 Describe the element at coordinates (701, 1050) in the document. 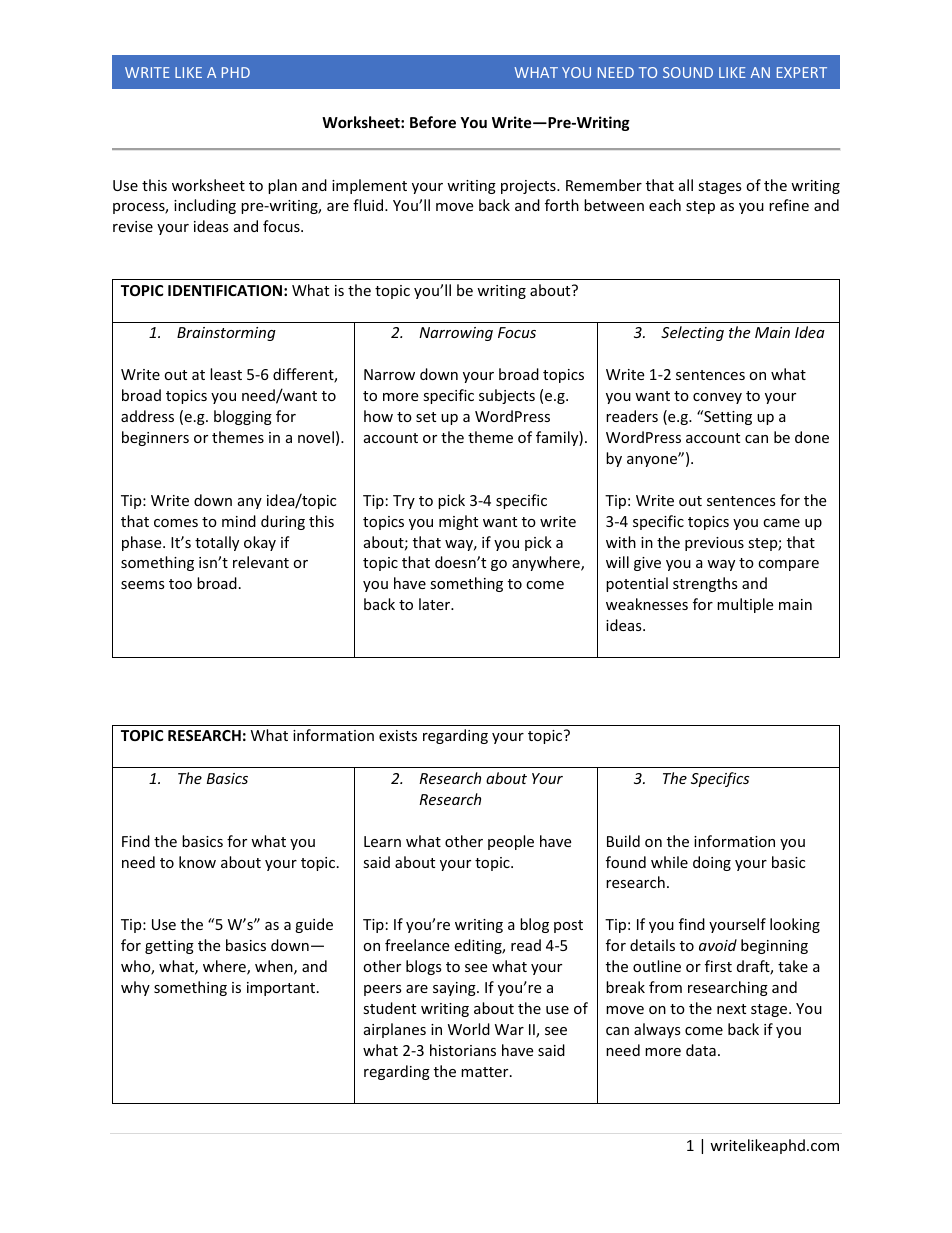

I see `data` at that location.
